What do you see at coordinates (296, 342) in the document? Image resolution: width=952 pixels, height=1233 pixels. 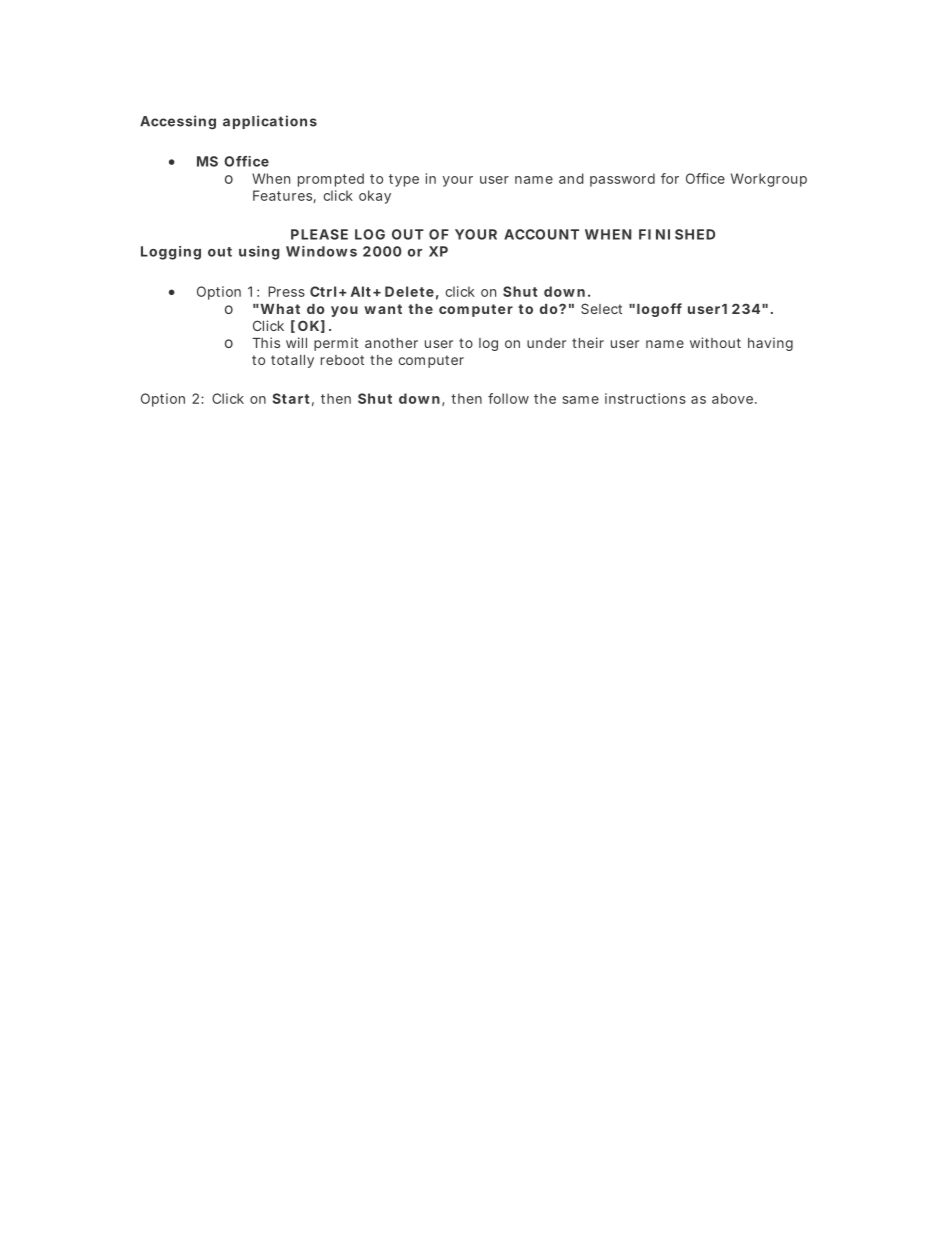 I see `will` at bounding box center [296, 342].
